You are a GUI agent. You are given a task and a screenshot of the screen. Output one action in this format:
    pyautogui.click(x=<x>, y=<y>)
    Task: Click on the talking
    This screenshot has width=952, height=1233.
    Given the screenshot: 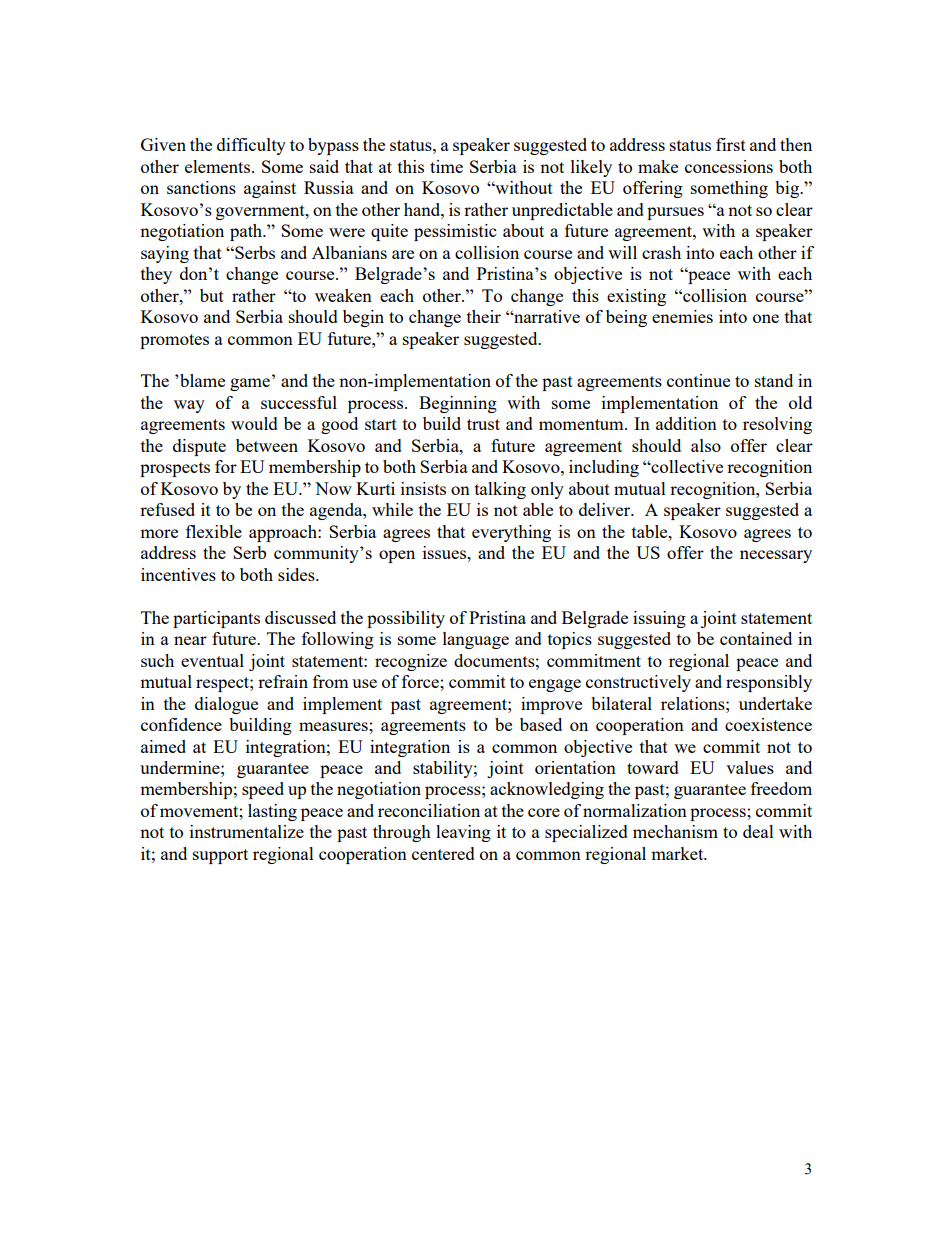 What is the action you would take?
    pyautogui.click(x=500, y=490)
